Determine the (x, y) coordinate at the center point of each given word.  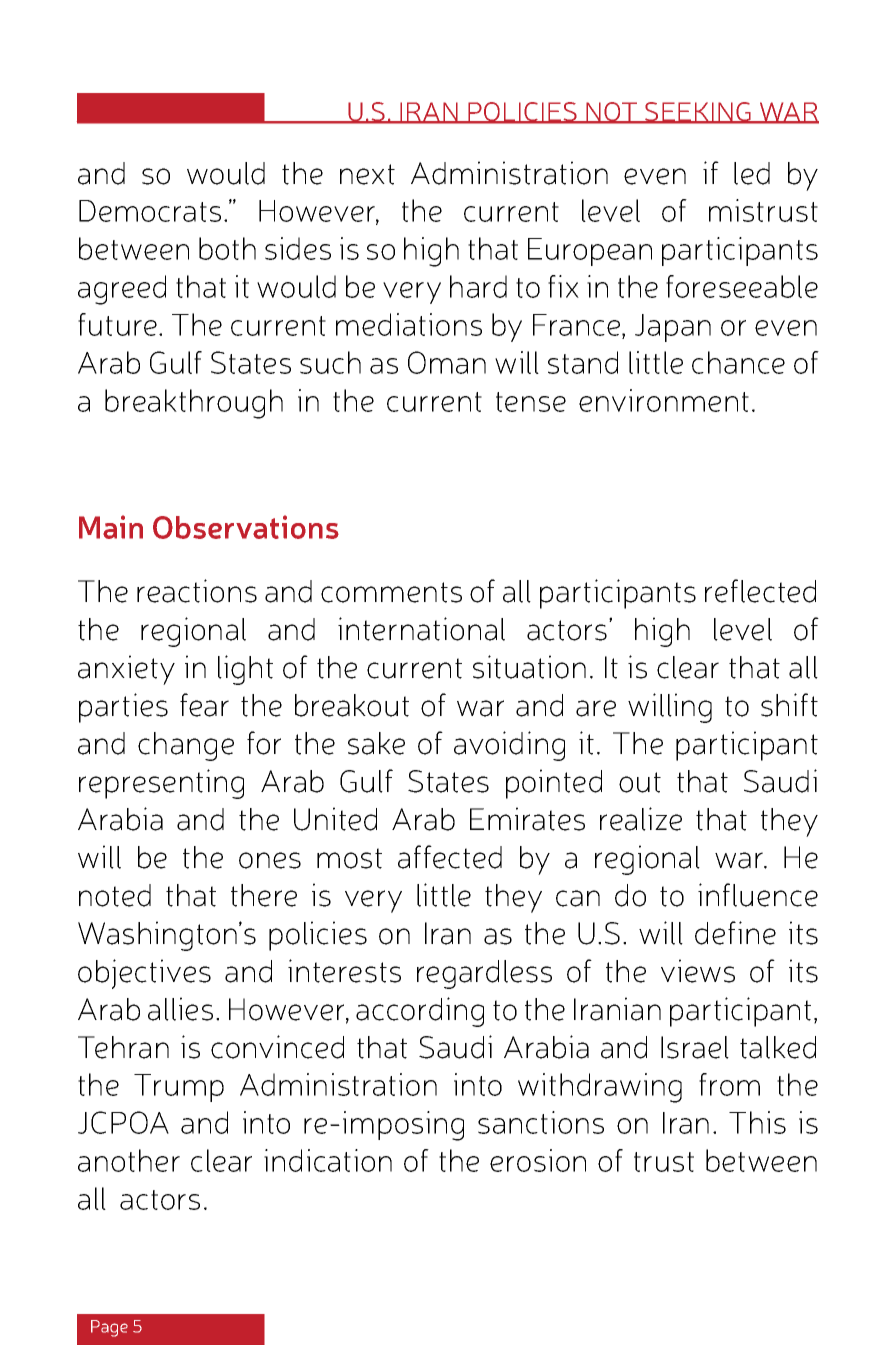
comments (391, 592)
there (264, 895)
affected (450, 857)
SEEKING (698, 113)
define (735, 933)
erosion (538, 1160)
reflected (760, 591)
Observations (246, 527)
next (367, 174)
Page (109, 1328)
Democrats (150, 211)
